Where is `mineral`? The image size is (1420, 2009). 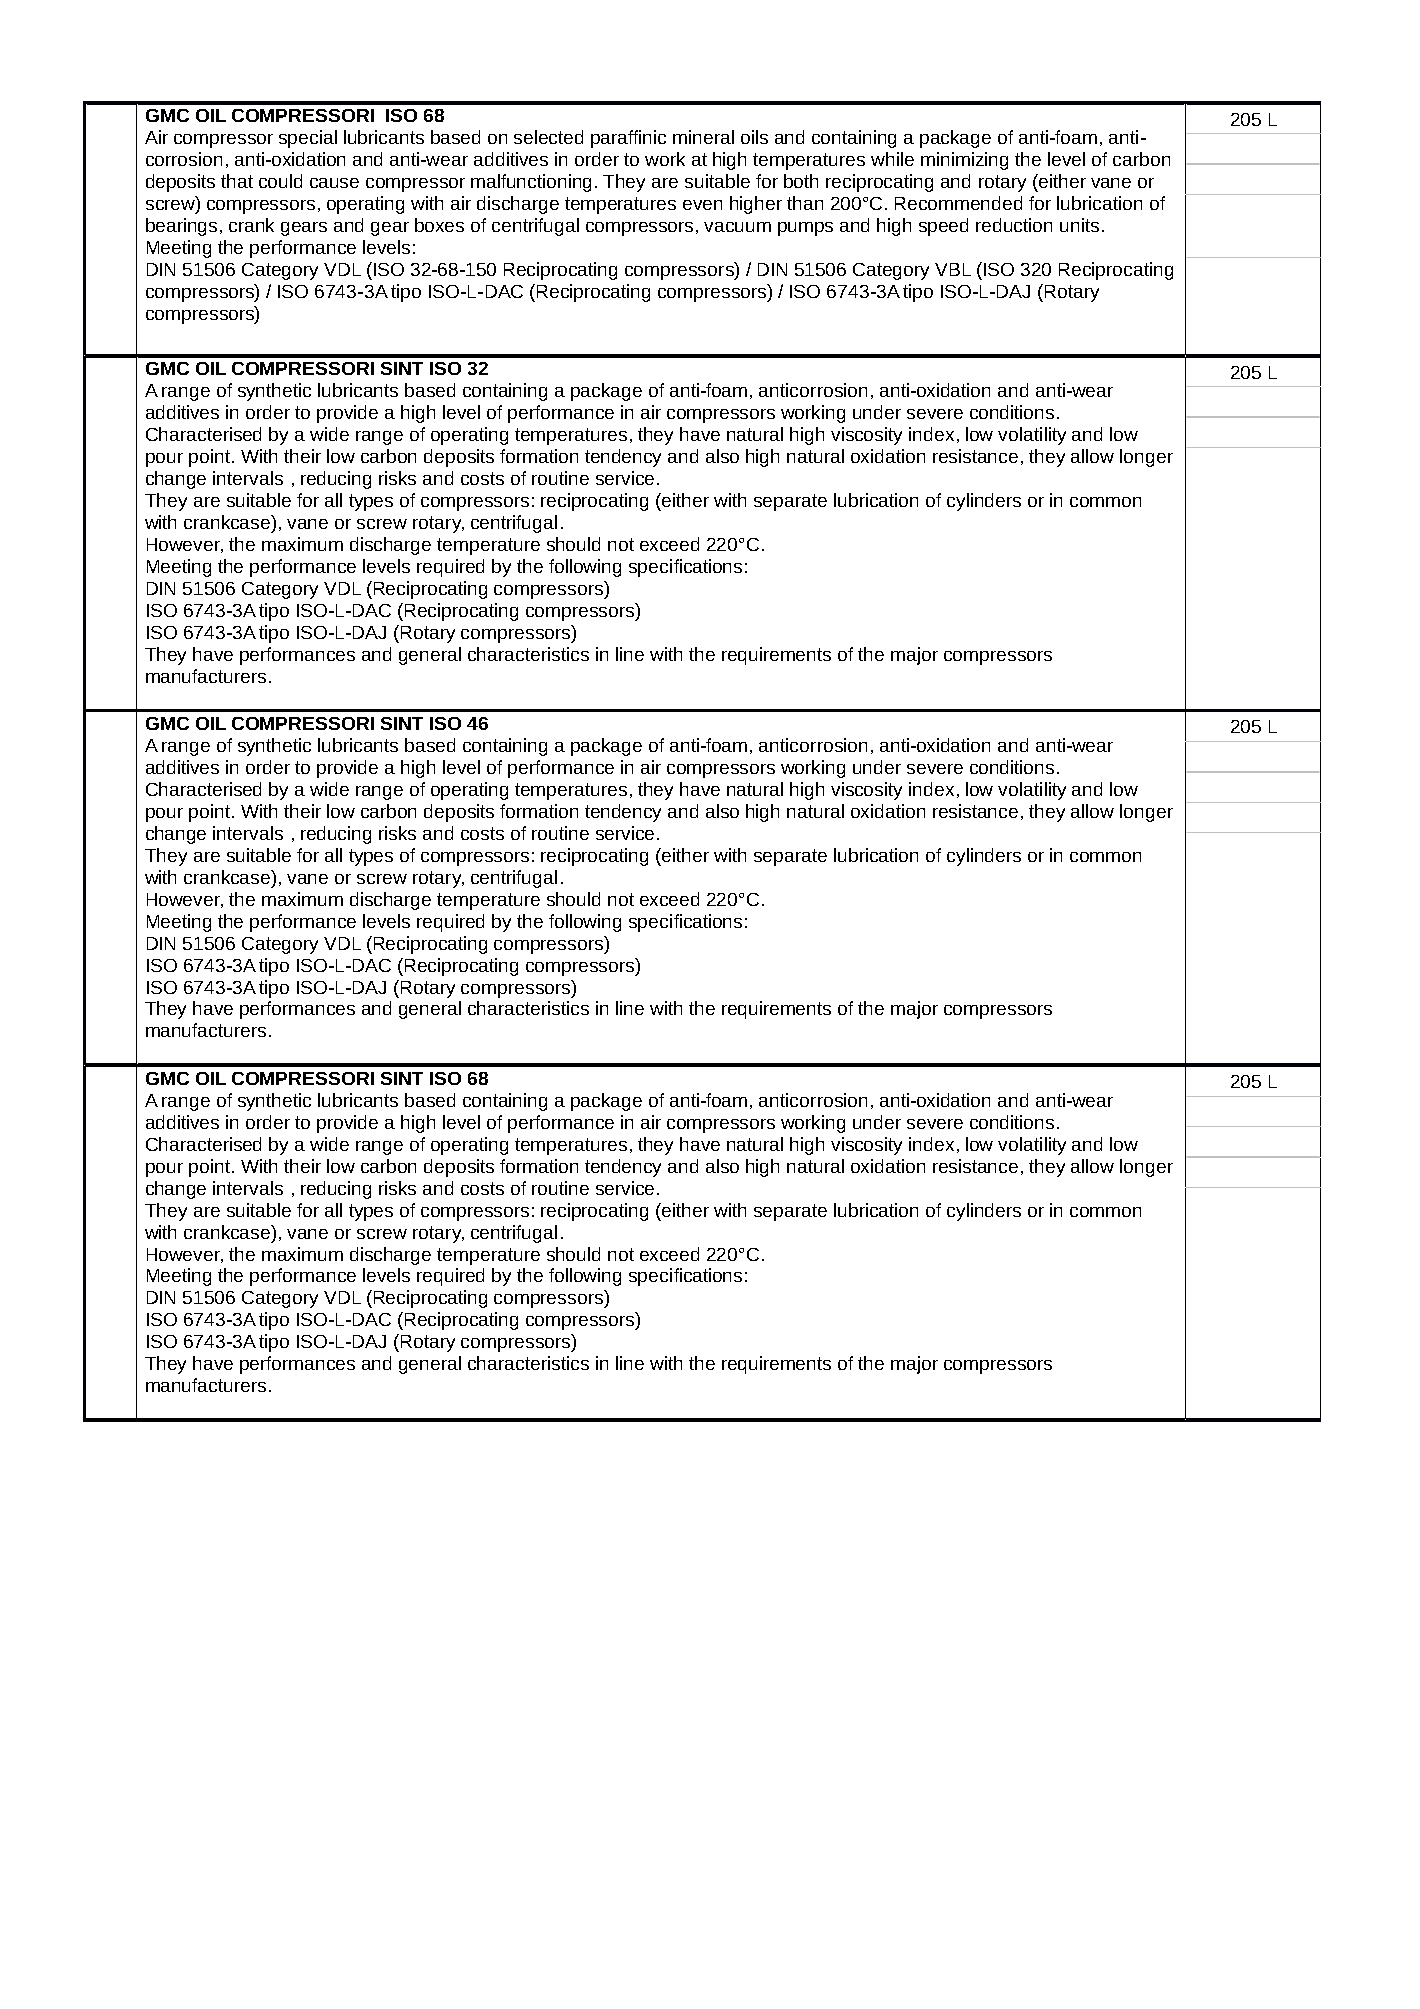 mineral is located at coordinates (703, 137).
